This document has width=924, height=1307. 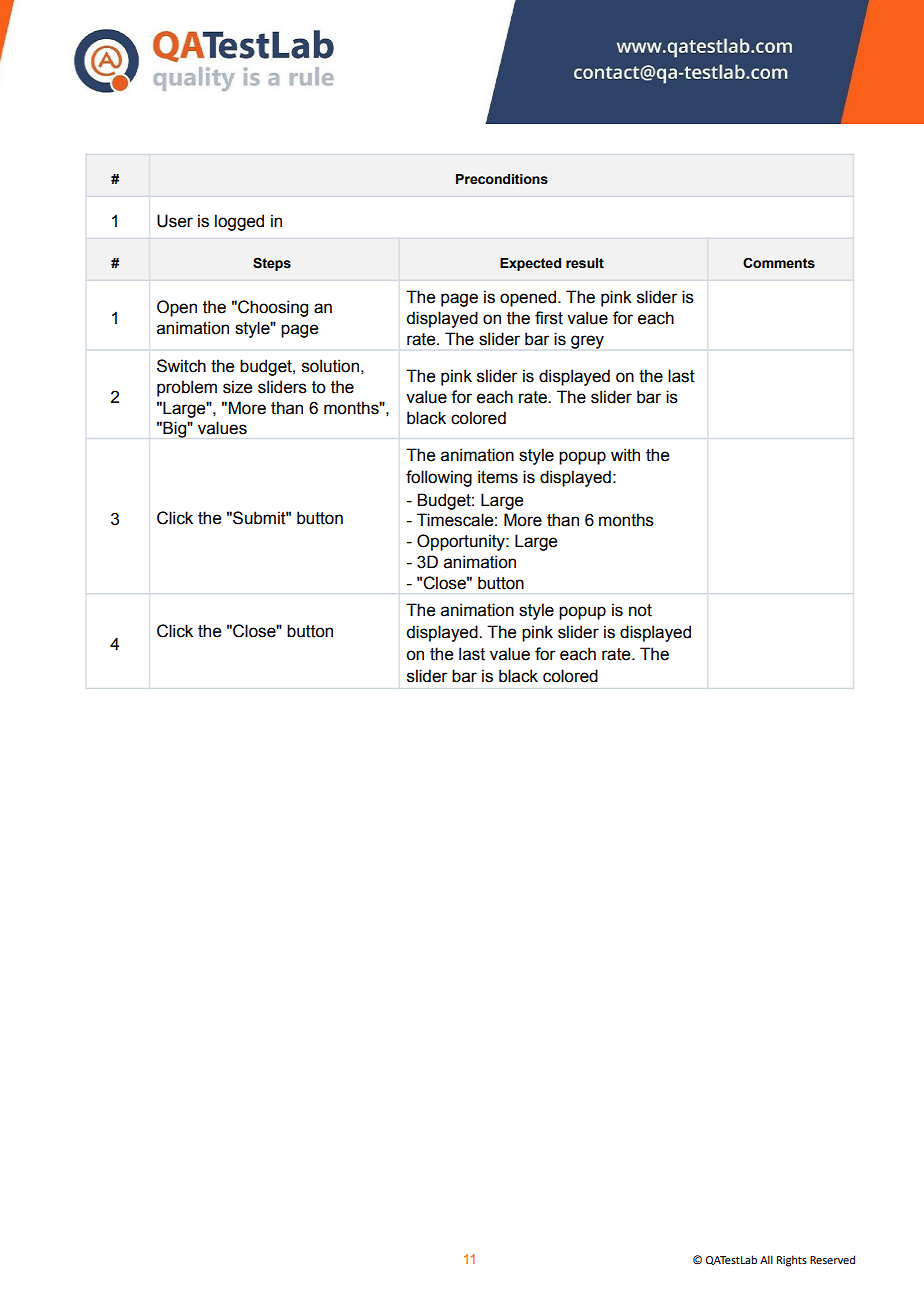 I want to click on following, so click(x=439, y=478).
